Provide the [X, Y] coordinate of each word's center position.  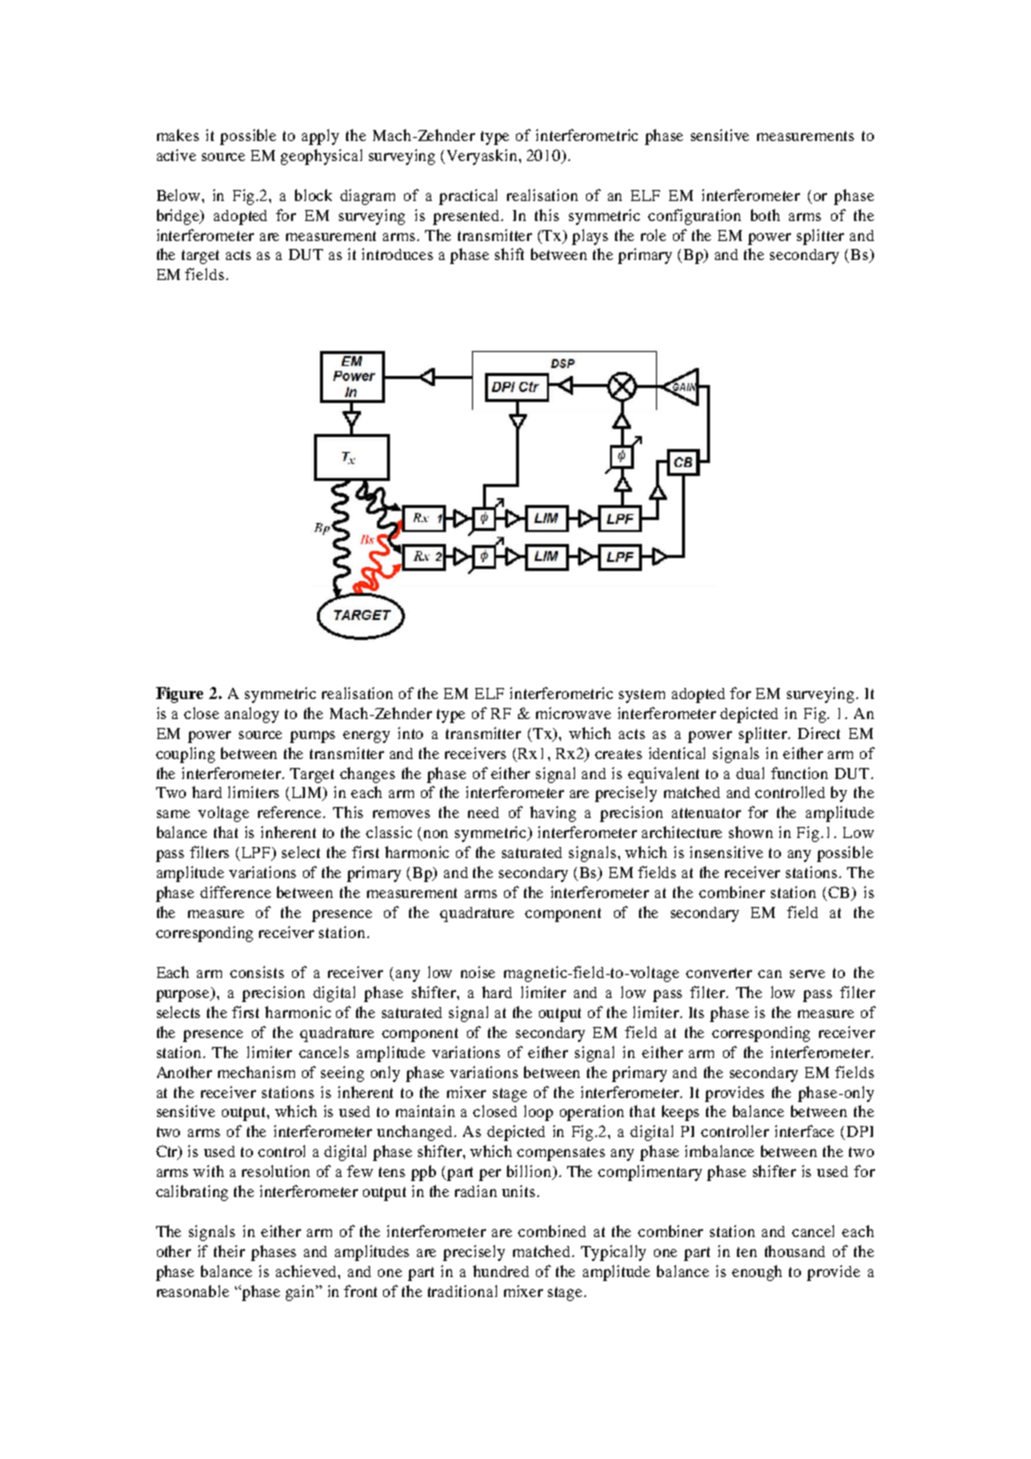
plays [590, 237]
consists [257, 972]
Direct [819, 733]
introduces [397, 254]
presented [468, 217]
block [313, 195]
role [653, 235]
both [765, 215]
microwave [573, 713]
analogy [252, 715]
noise [478, 972]
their [229, 1251]
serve [807, 974]
